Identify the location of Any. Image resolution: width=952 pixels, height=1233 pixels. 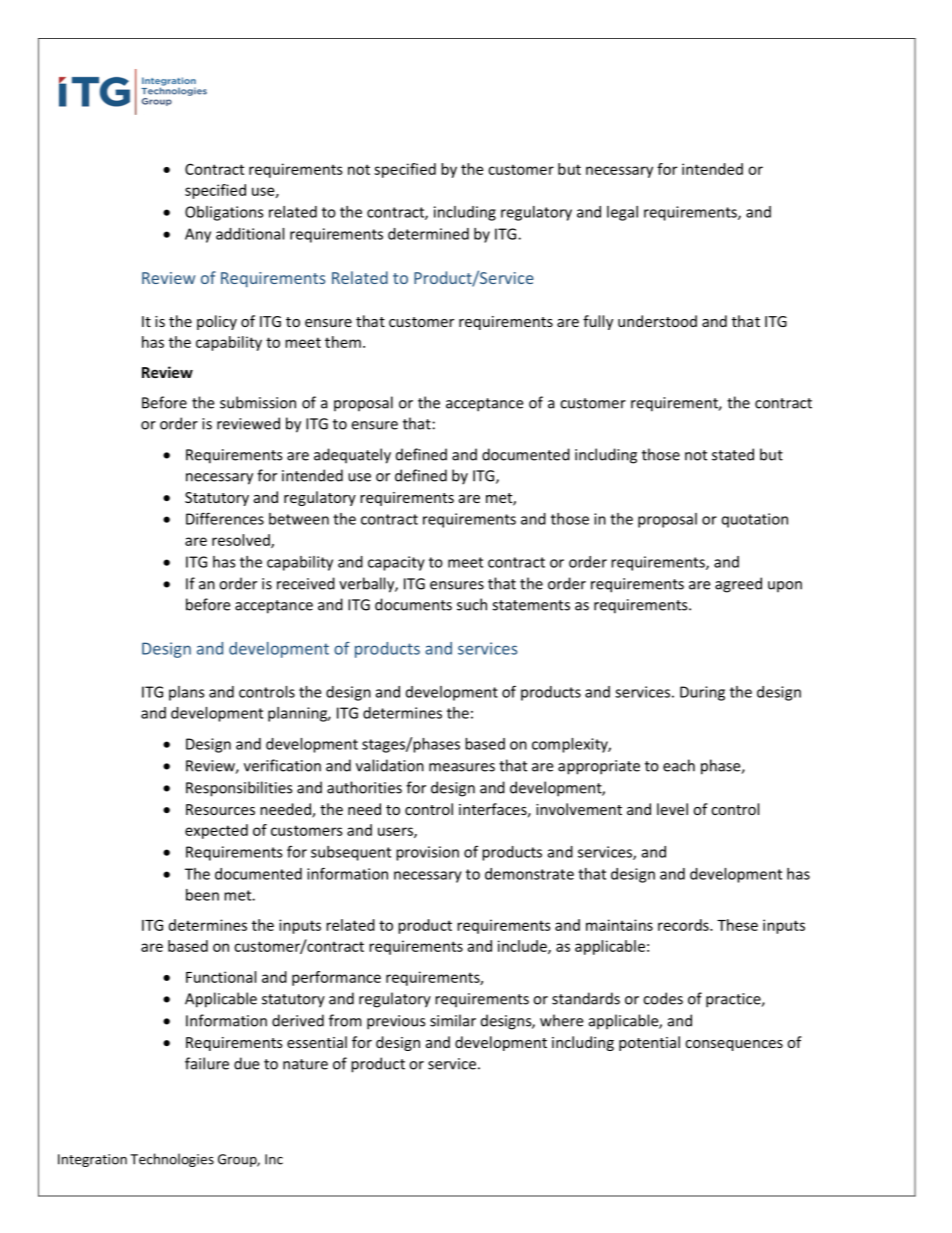
(198, 235).
